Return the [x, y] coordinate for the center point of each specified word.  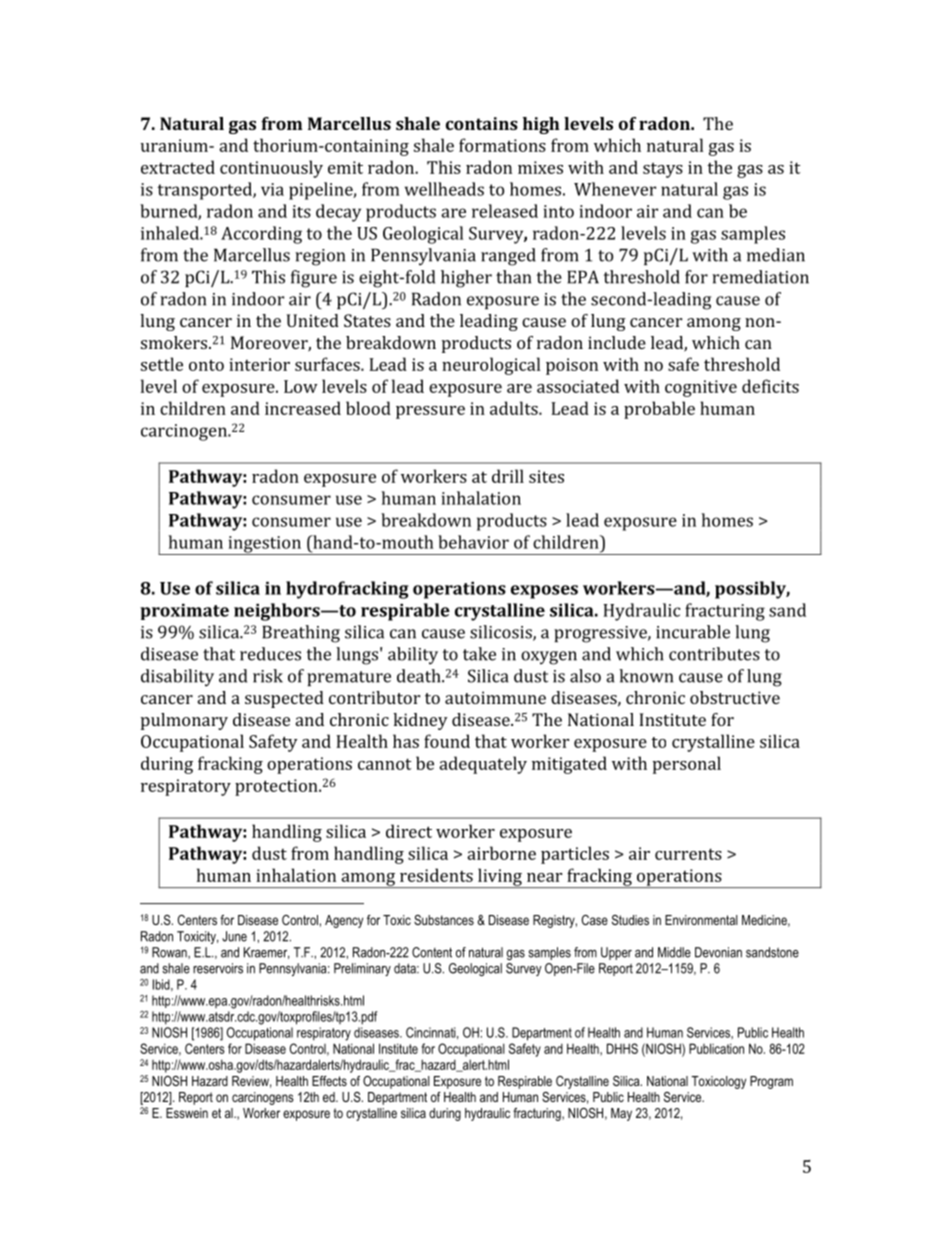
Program [771, 1082]
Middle [674, 952]
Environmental [701, 920]
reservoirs [218, 968]
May [621, 1114]
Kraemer [266, 953]
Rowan [170, 953]
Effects [329, 1081]
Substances [444, 920]
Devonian [718, 952]
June [234, 936]
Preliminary [362, 969]
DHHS [622, 1048]
